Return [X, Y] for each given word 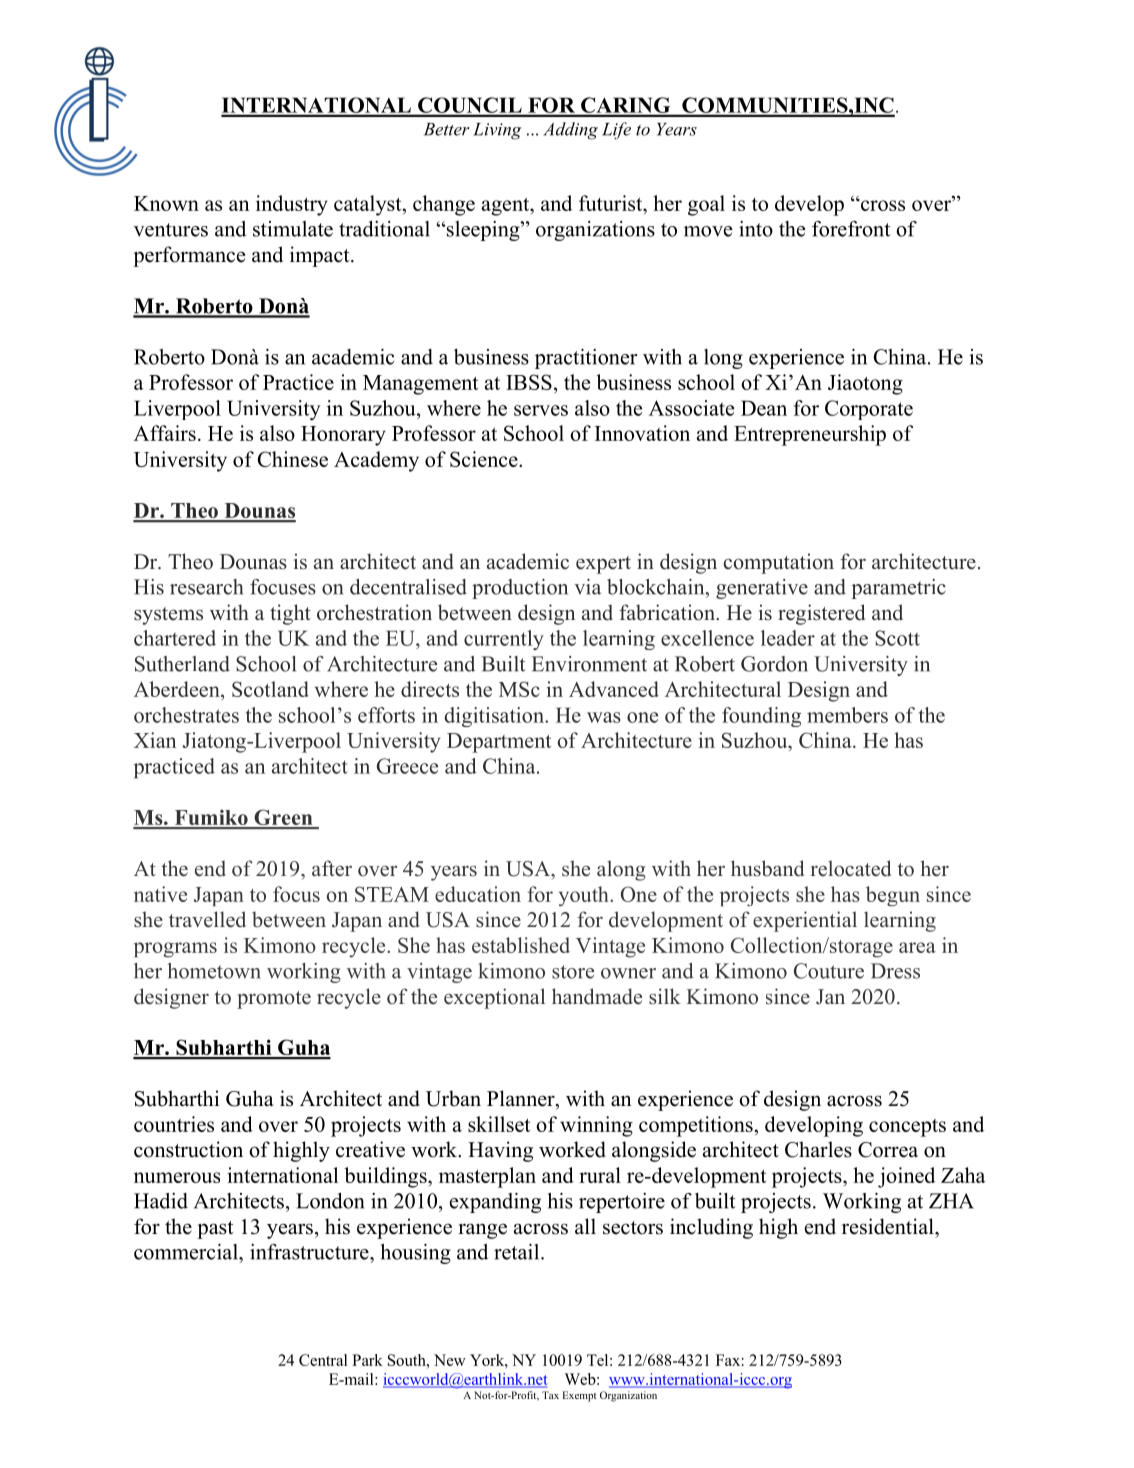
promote [274, 1000]
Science [485, 459]
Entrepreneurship [810, 435]
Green [283, 819]
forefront [851, 229]
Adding [570, 131]
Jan [830, 997]
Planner [522, 1098]
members [847, 715]
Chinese [293, 459]
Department [499, 743]
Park [367, 1360]
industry [292, 205]
